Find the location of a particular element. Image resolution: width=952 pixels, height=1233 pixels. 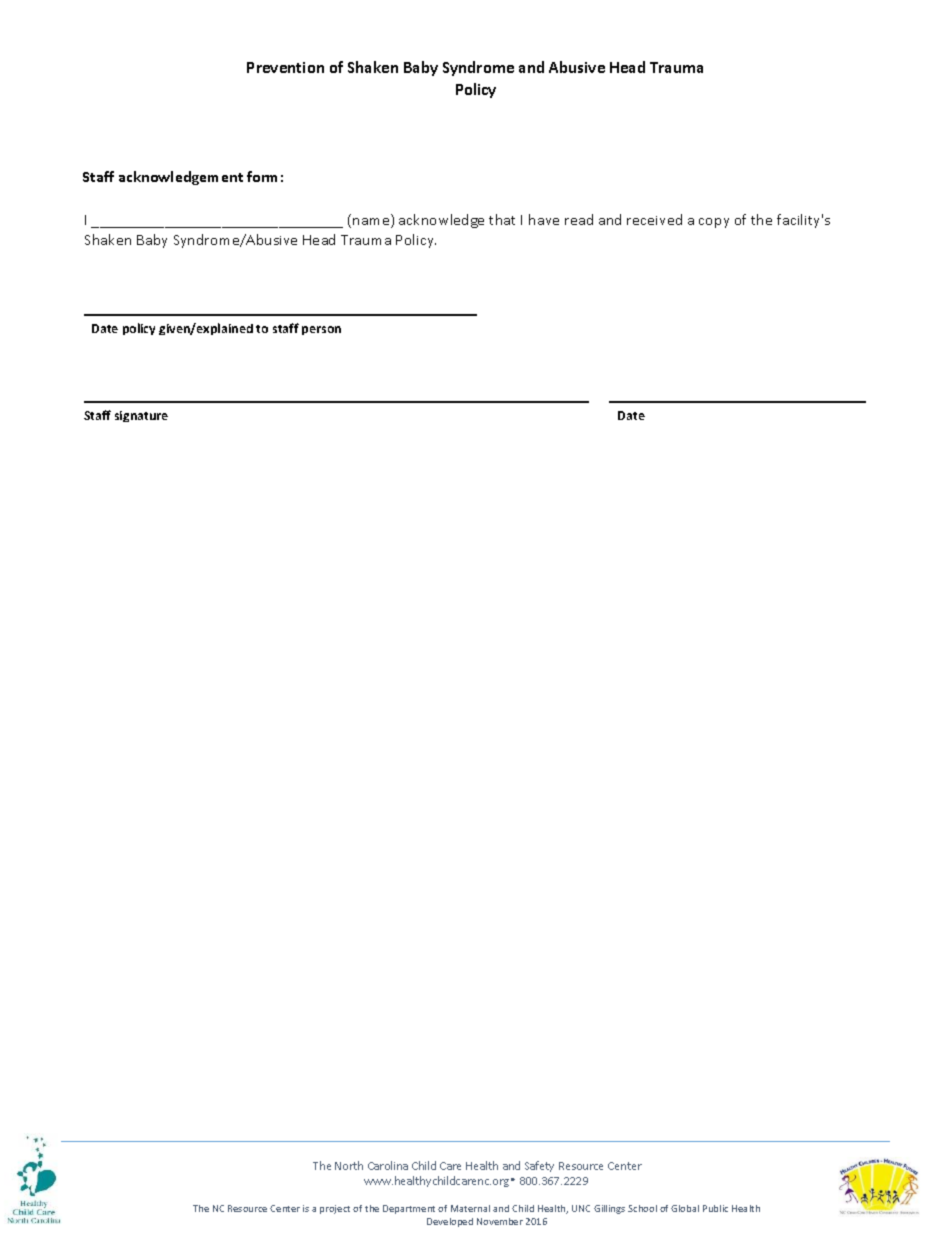

project is located at coordinates (335, 1209).
